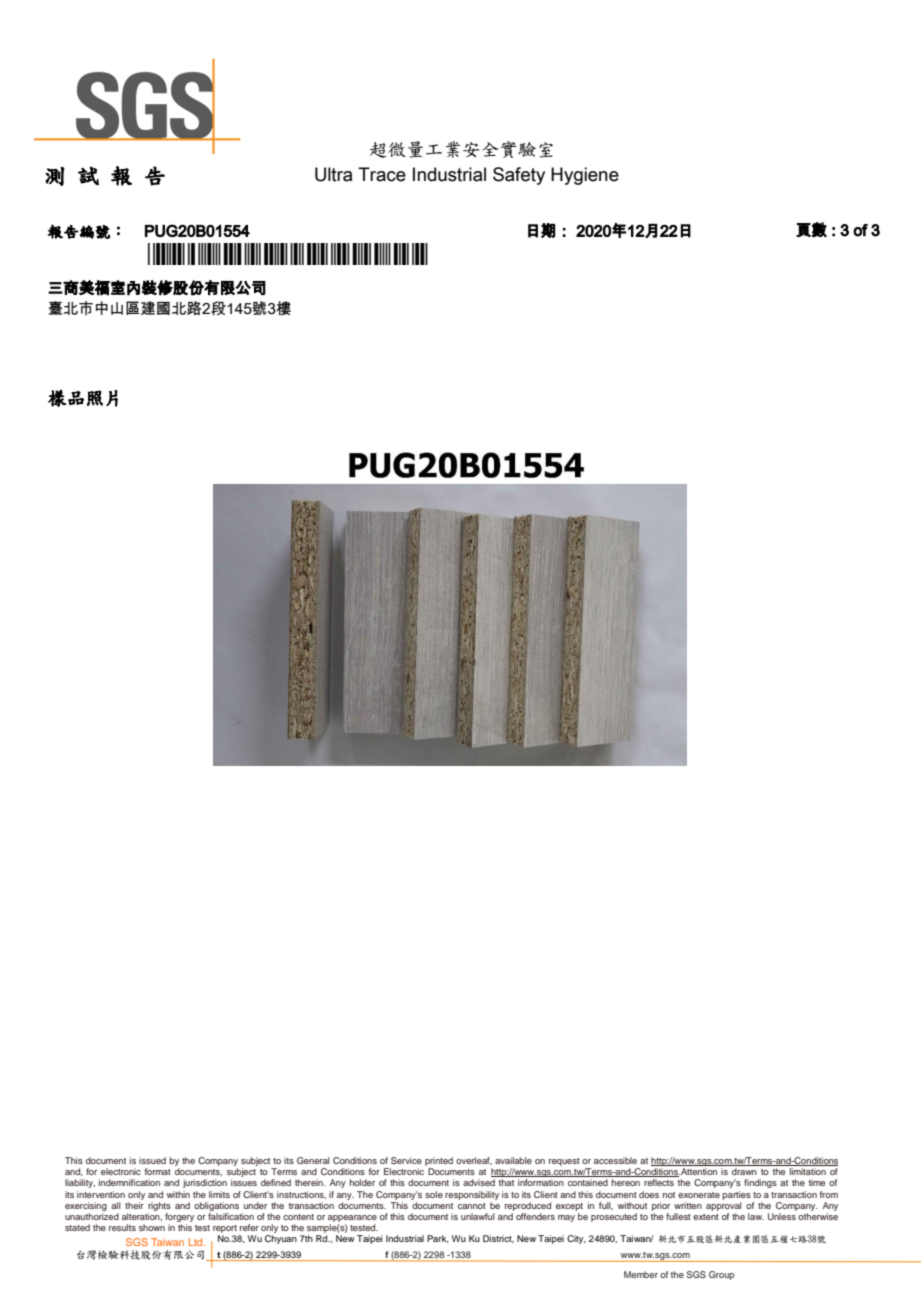  Describe the element at coordinates (564, 1162) in the page. I see `request` at that location.
